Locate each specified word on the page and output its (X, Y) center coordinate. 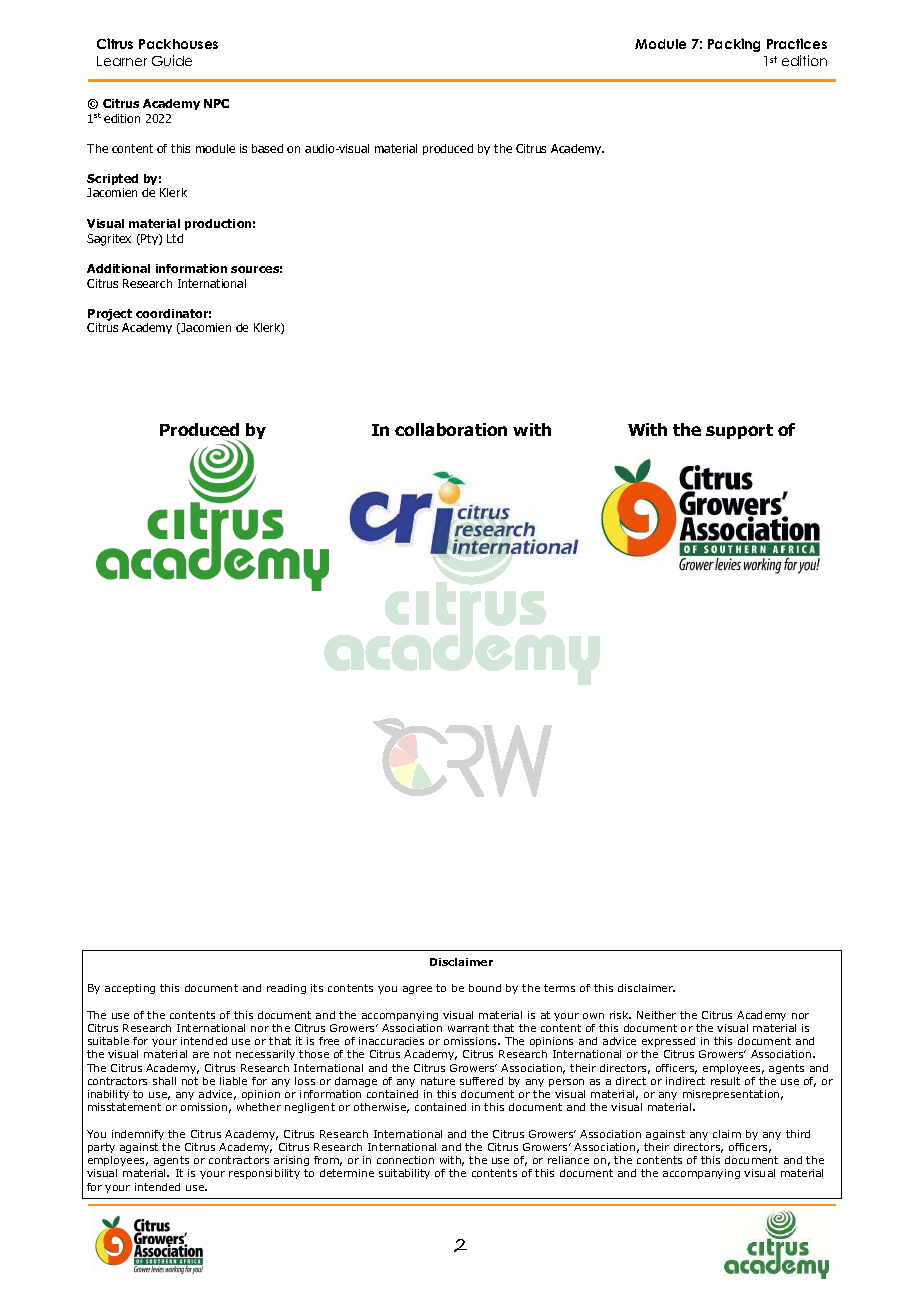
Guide (172, 60)
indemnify (138, 1135)
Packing (734, 45)
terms (559, 988)
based (267, 148)
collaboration (451, 429)
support (739, 431)
